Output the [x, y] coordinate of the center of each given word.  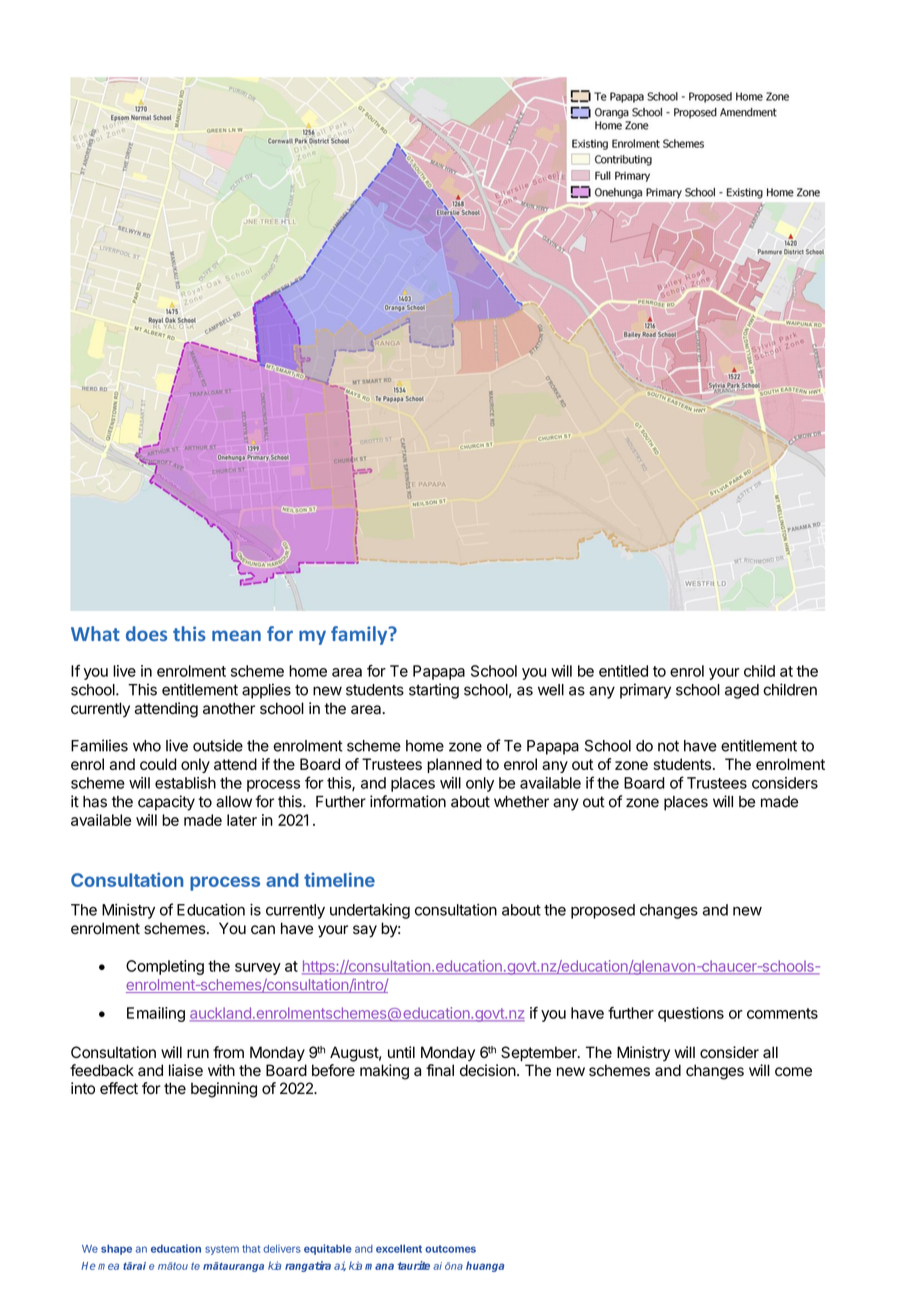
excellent [399, 1249]
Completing [165, 967]
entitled [623, 671]
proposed [603, 911]
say [365, 931]
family [360, 635]
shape [116, 1250]
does [146, 633]
